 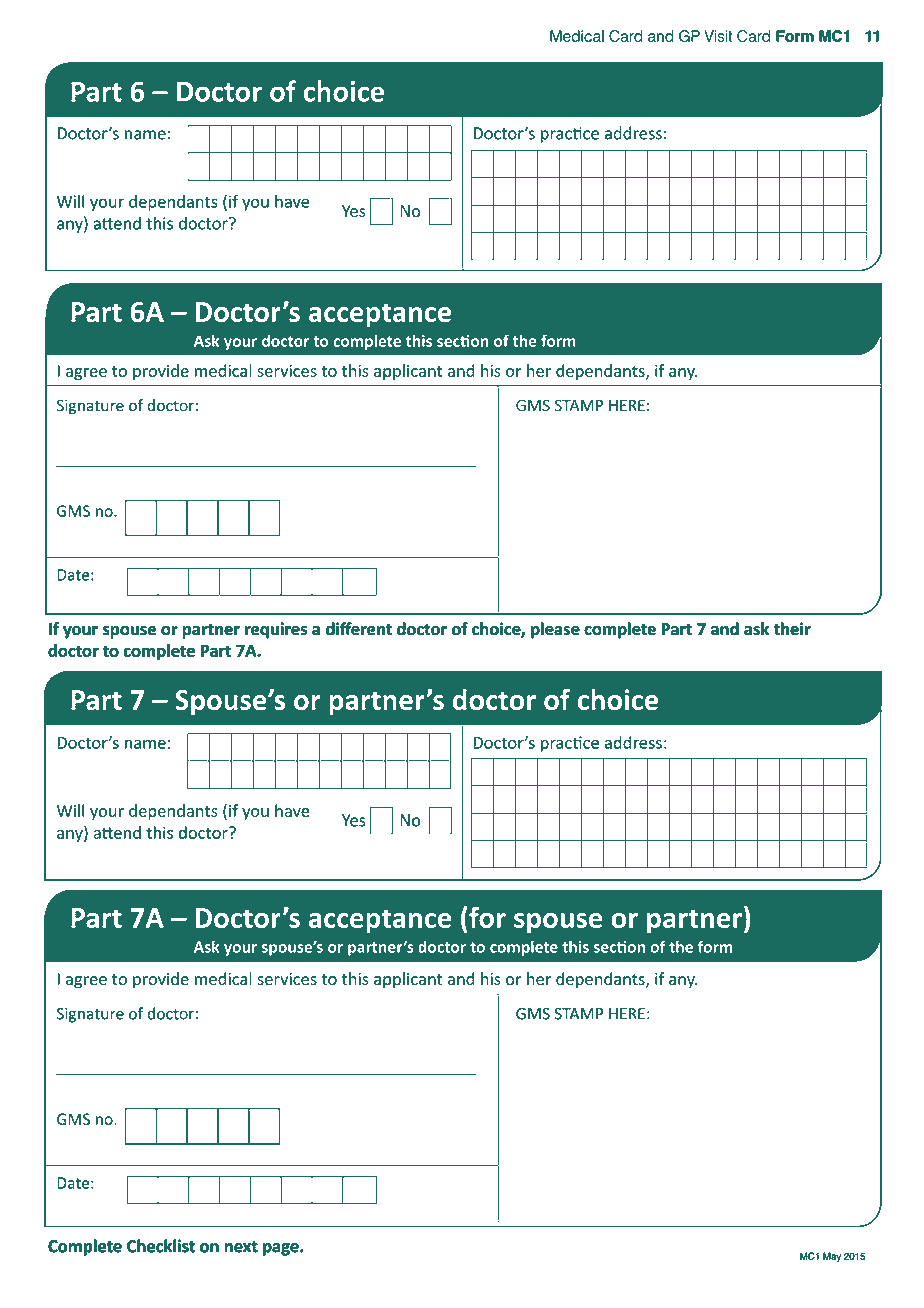 I want to click on Checklist, so click(x=161, y=1246).
